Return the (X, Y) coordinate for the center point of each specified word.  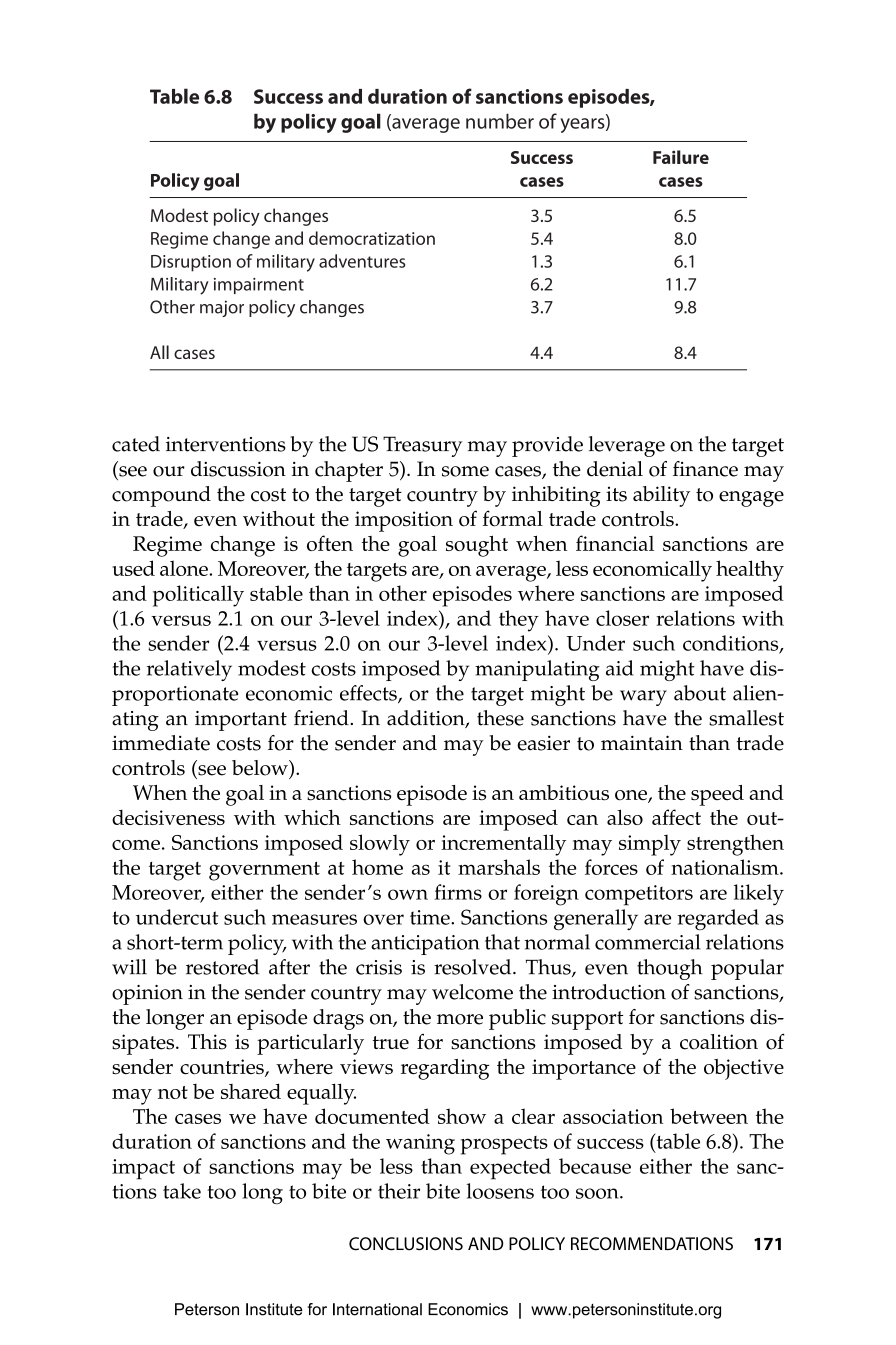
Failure (681, 157)
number (500, 121)
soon (598, 1193)
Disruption (191, 263)
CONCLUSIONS (406, 1244)
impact (143, 1169)
